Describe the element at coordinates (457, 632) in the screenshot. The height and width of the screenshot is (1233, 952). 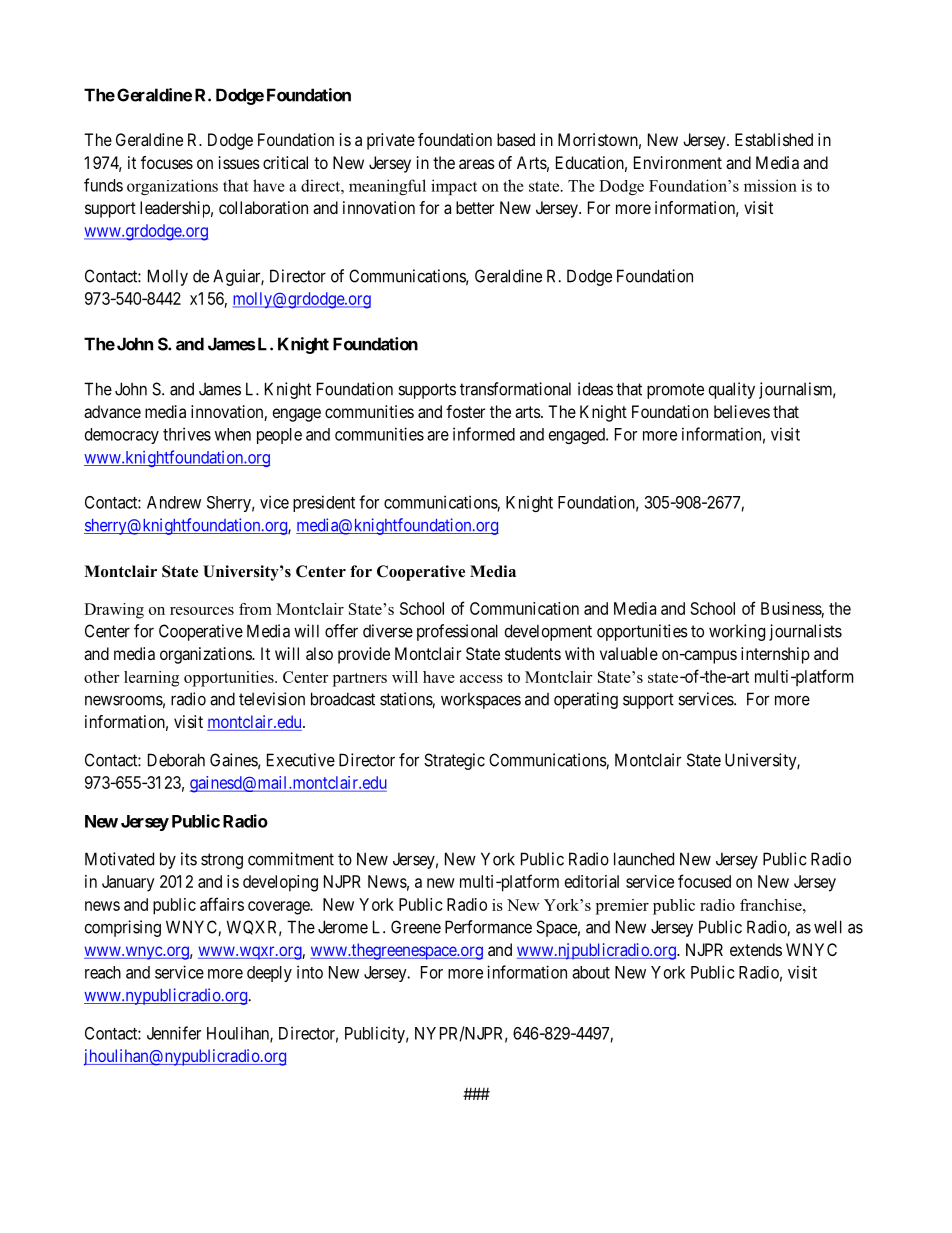
I see `professional` at that location.
